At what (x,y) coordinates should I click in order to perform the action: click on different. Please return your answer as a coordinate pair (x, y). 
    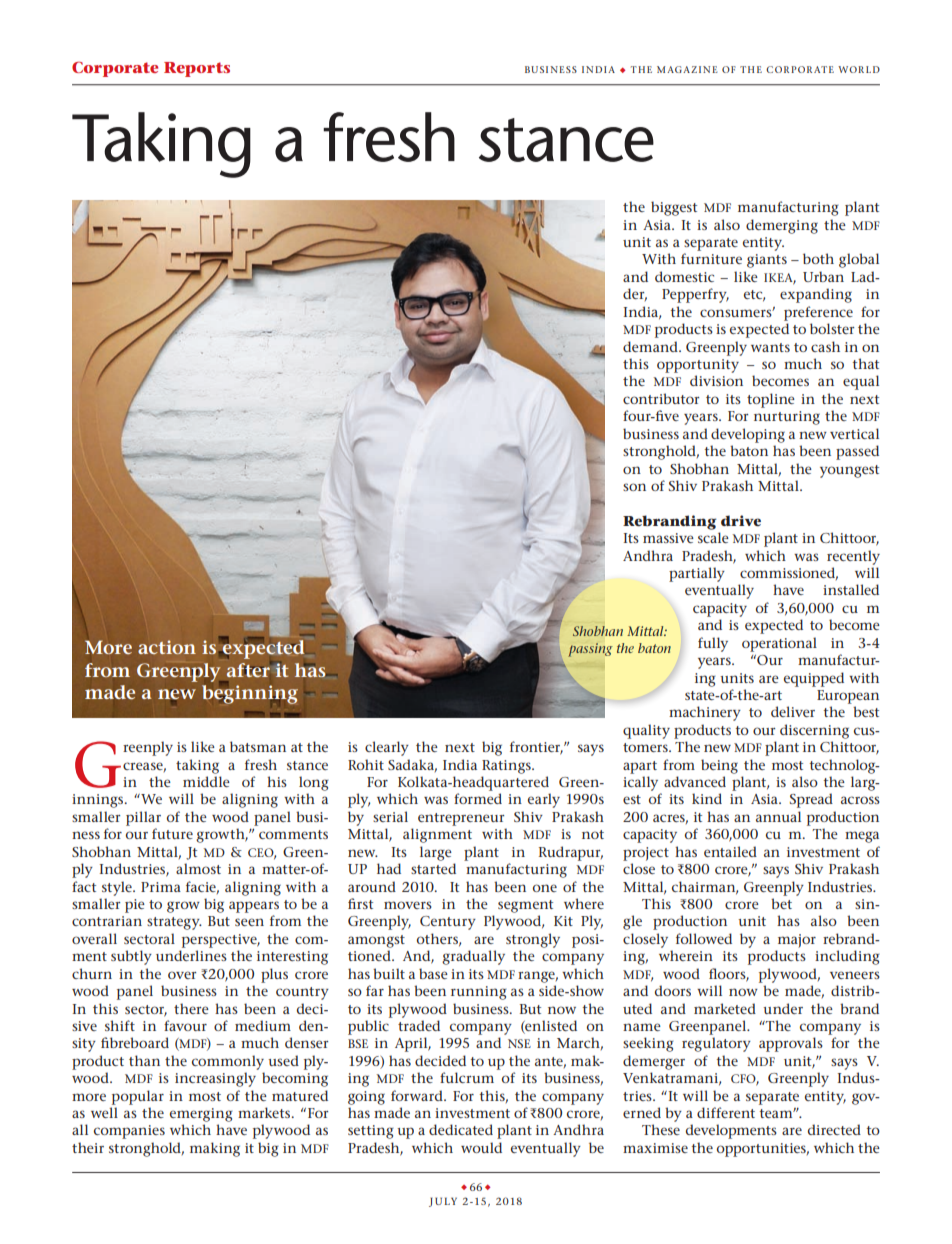
    Looking at the image, I should click on (726, 1112).
